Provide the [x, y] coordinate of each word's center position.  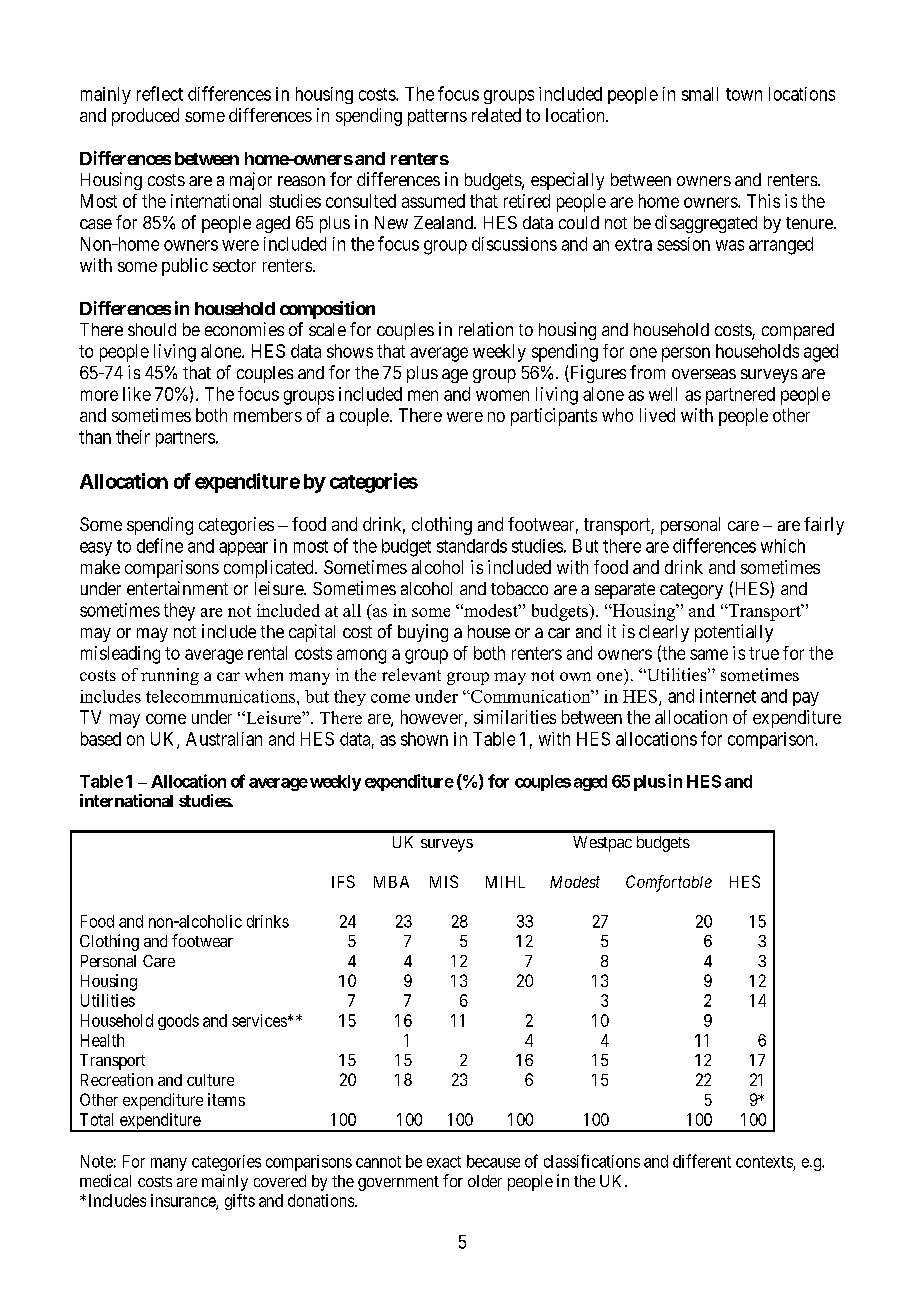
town [744, 94]
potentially [734, 633]
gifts [240, 1202]
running [170, 676]
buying [423, 633]
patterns [437, 117]
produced [145, 117]
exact [444, 1162]
